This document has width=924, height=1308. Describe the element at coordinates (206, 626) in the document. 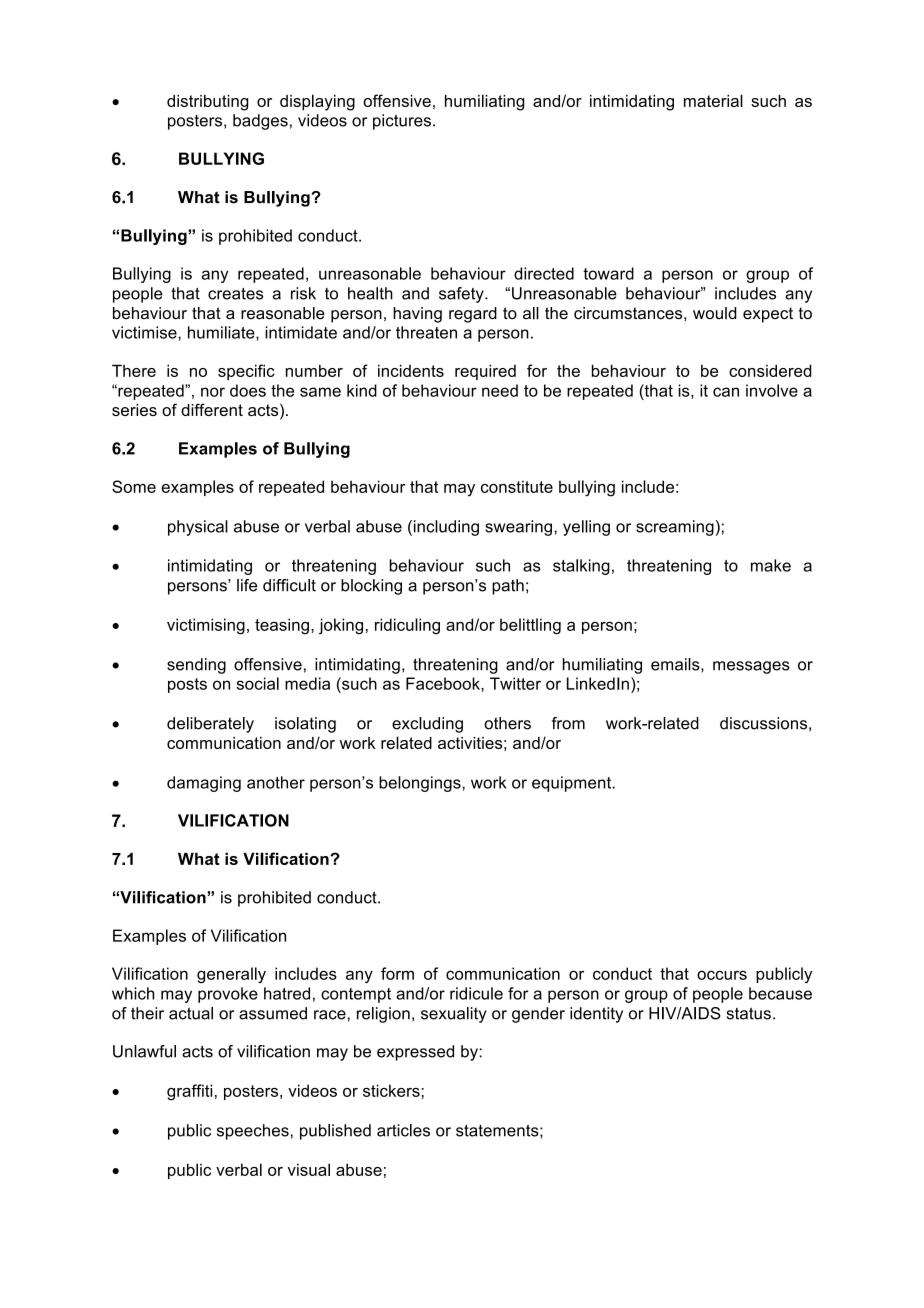

I see `victimising` at that location.
